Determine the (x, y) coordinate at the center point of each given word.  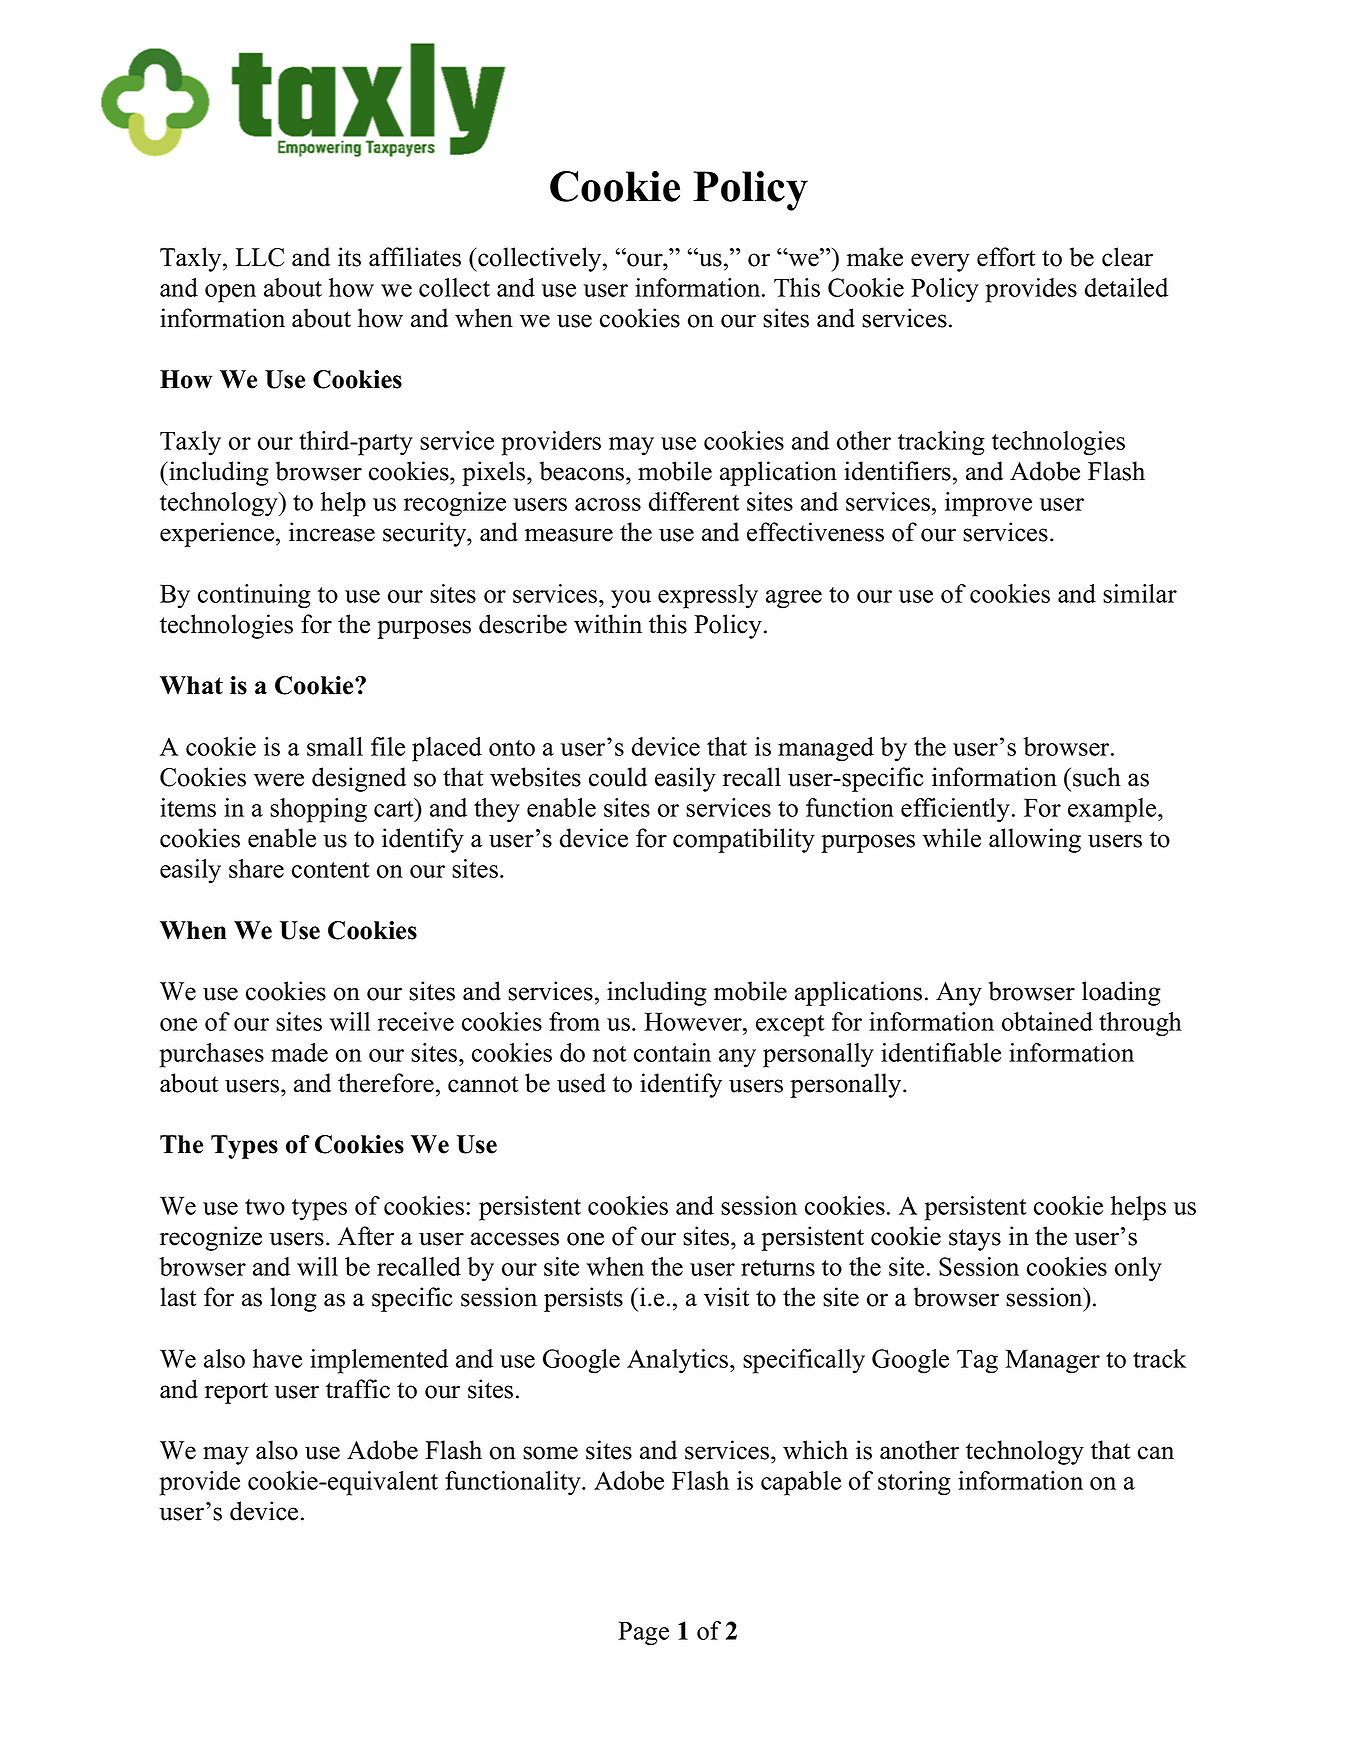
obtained (1047, 1021)
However (694, 1021)
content (331, 870)
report (236, 1393)
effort (1006, 257)
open (230, 293)
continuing (254, 596)
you (631, 599)
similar (1140, 593)
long (293, 1299)
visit (726, 1297)
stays (975, 1240)
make (875, 257)
